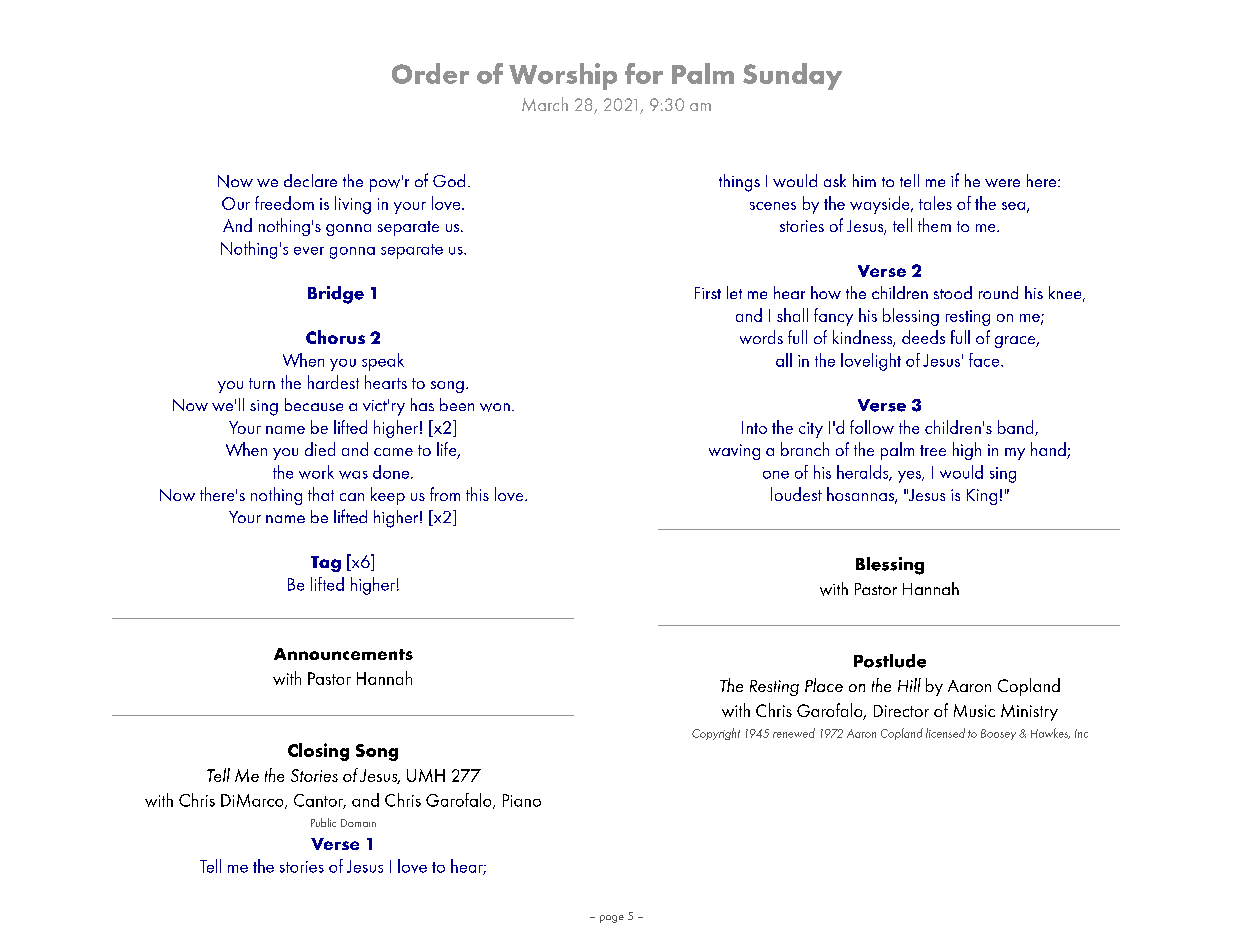  What do you see at coordinates (708, 293) in the page?
I see `First` at bounding box center [708, 293].
